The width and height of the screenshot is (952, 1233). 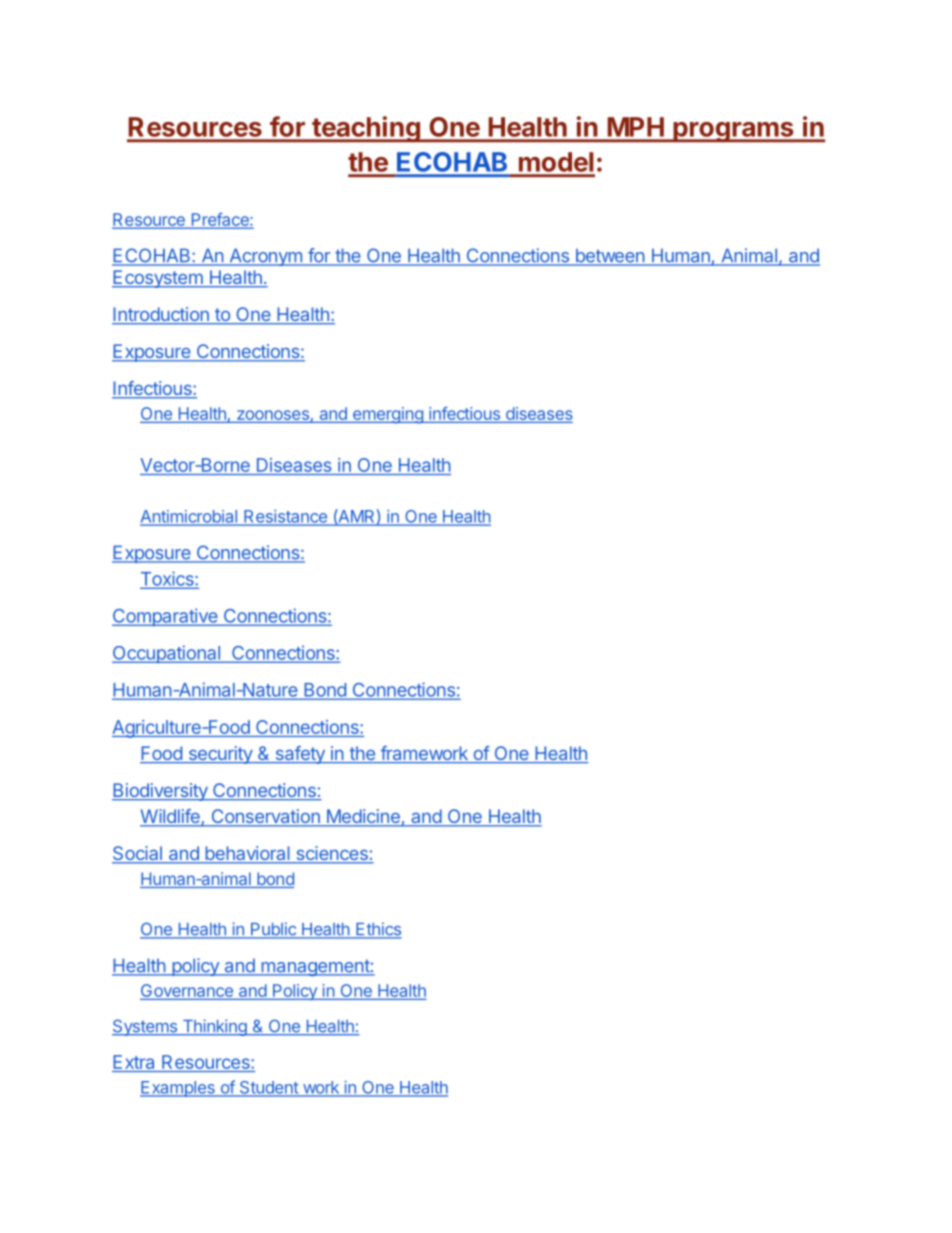 What do you see at coordinates (214, 1027) in the screenshot?
I see `Thinking` at bounding box center [214, 1027].
